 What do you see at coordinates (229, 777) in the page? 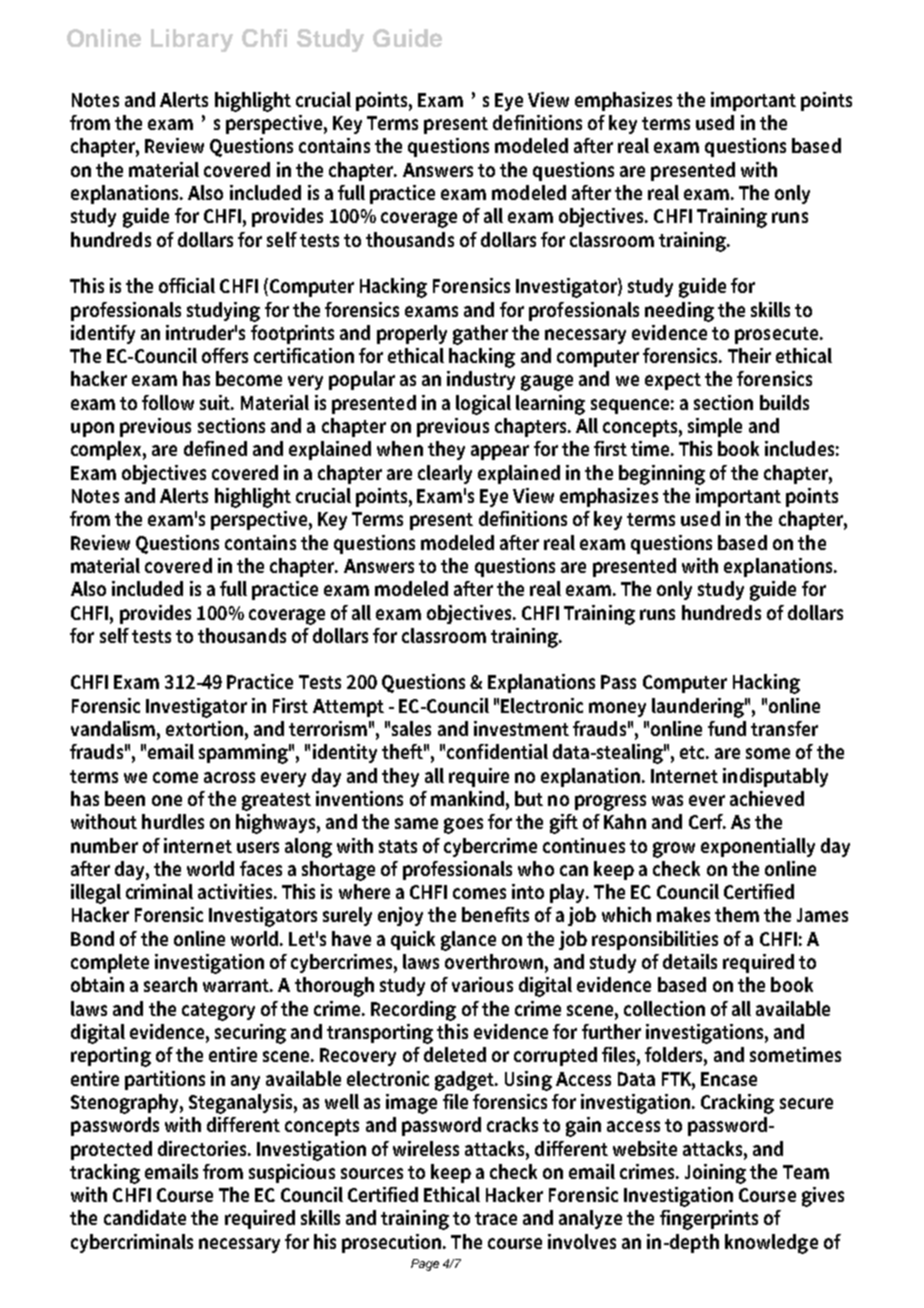
I see `across` at bounding box center [229, 777].
